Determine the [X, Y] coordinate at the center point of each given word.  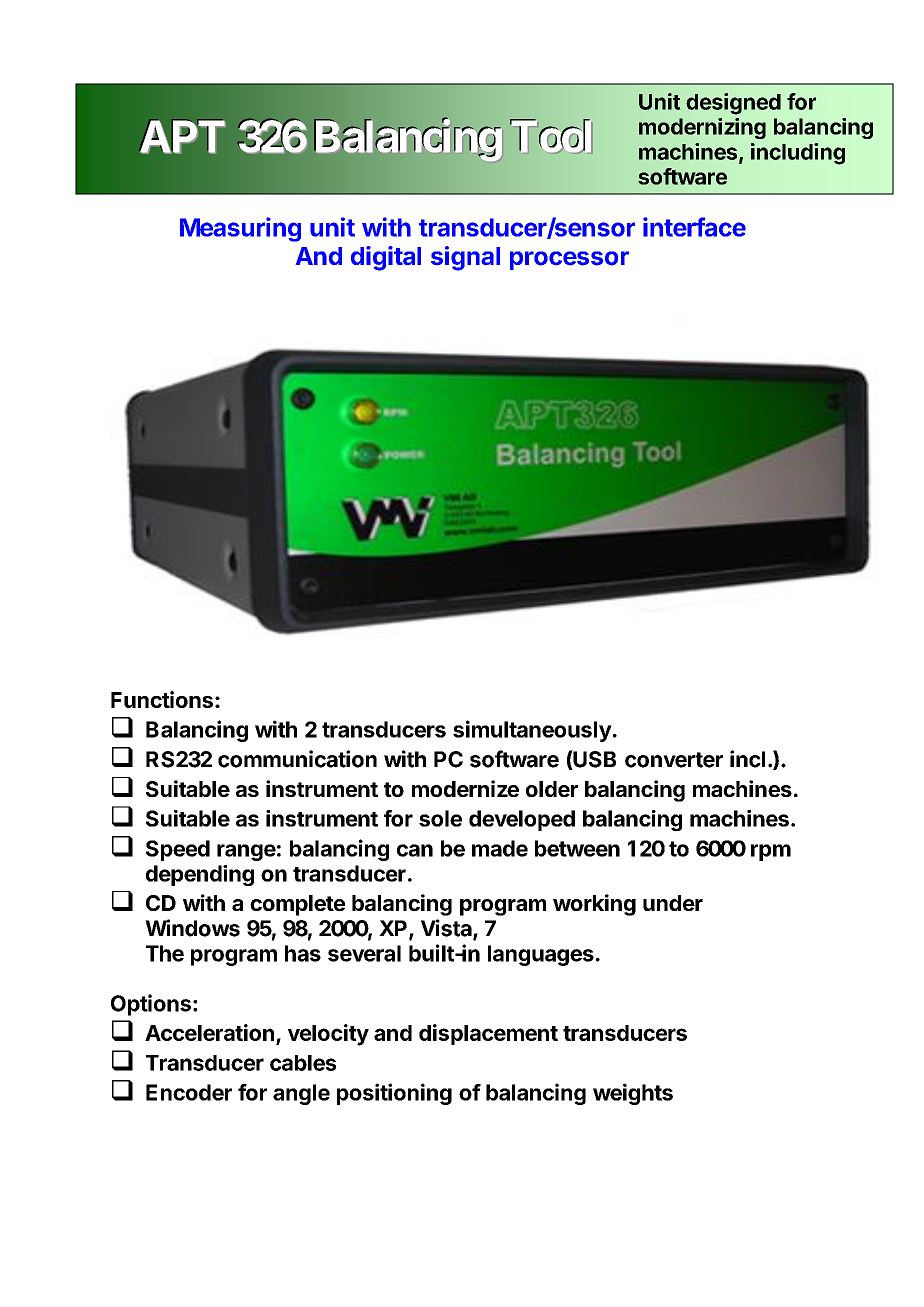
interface [694, 227]
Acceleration [209, 1032]
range [246, 852]
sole [440, 818]
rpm [771, 852]
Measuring [240, 229]
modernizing [702, 128]
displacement [488, 1034]
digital [386, 258]
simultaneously [532, 731]
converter [674, 760]
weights [633, 1094]
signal [465, 258]
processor [569, 260]
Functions [162, 699]
